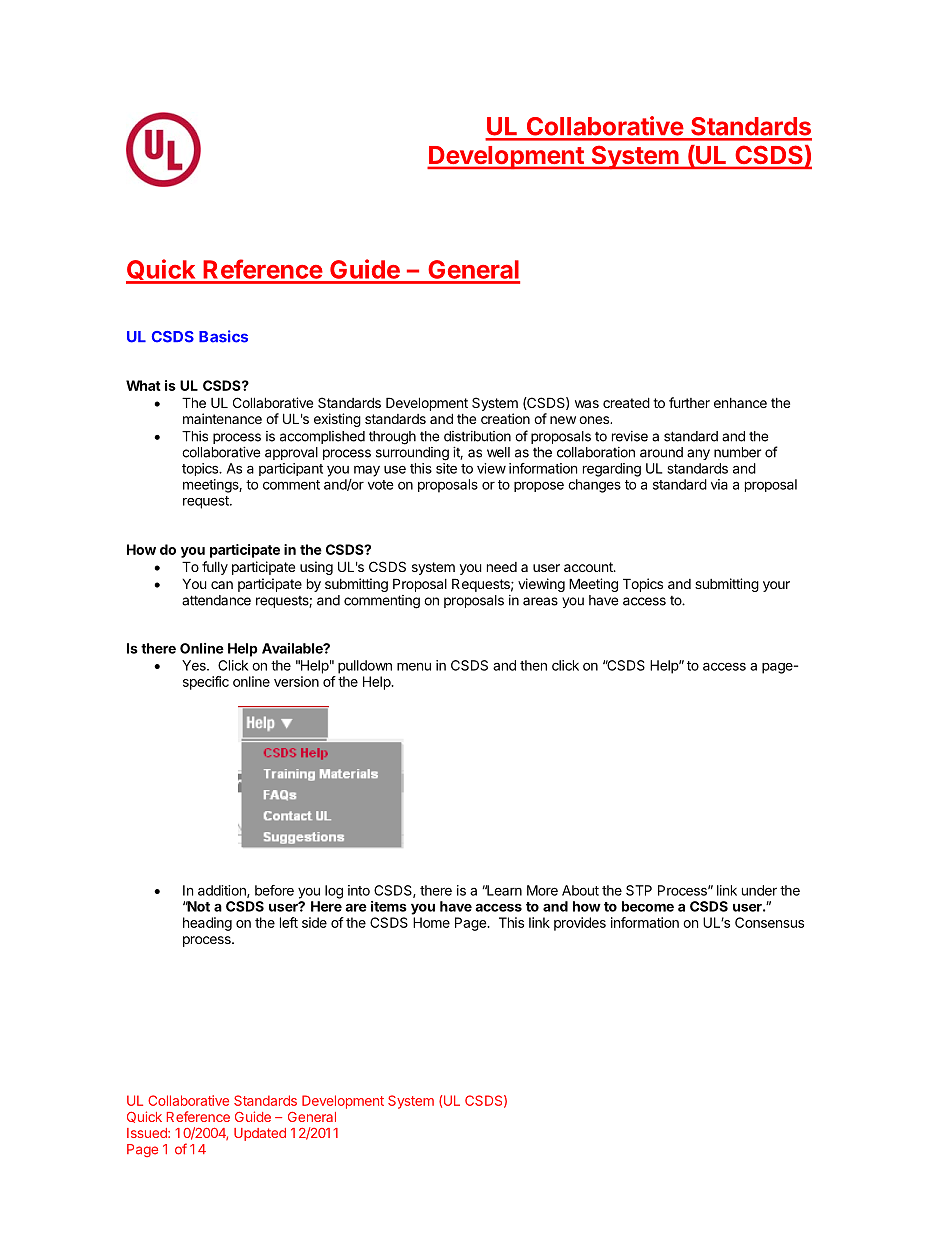  What do you see at coordinates (431, 922) in the page?
I see `Home` at bounding box center [431, 922].
